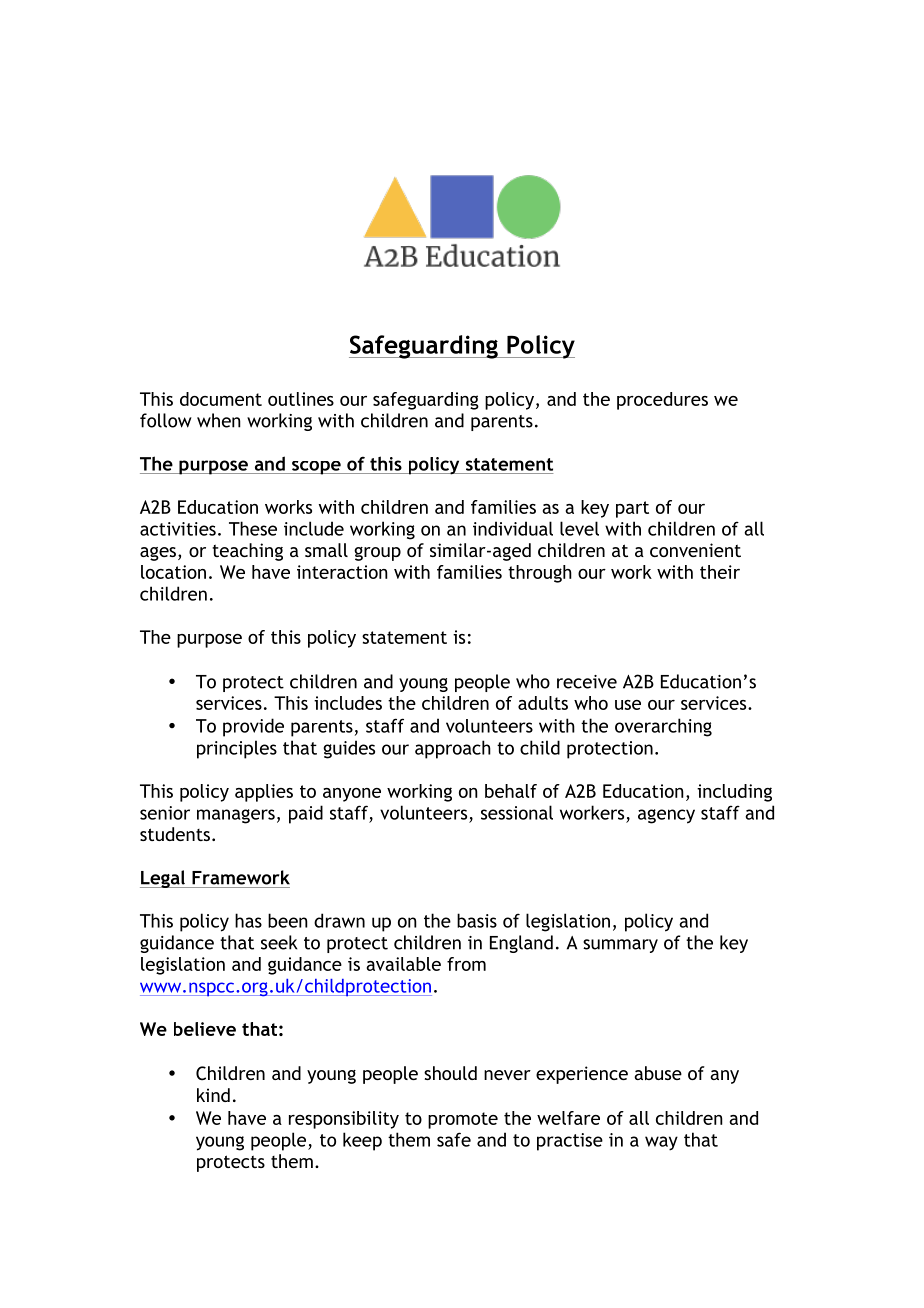  What do you see at coordinates (316, 468) in the image?
I see `scope` at bounding box center [316, 468].
